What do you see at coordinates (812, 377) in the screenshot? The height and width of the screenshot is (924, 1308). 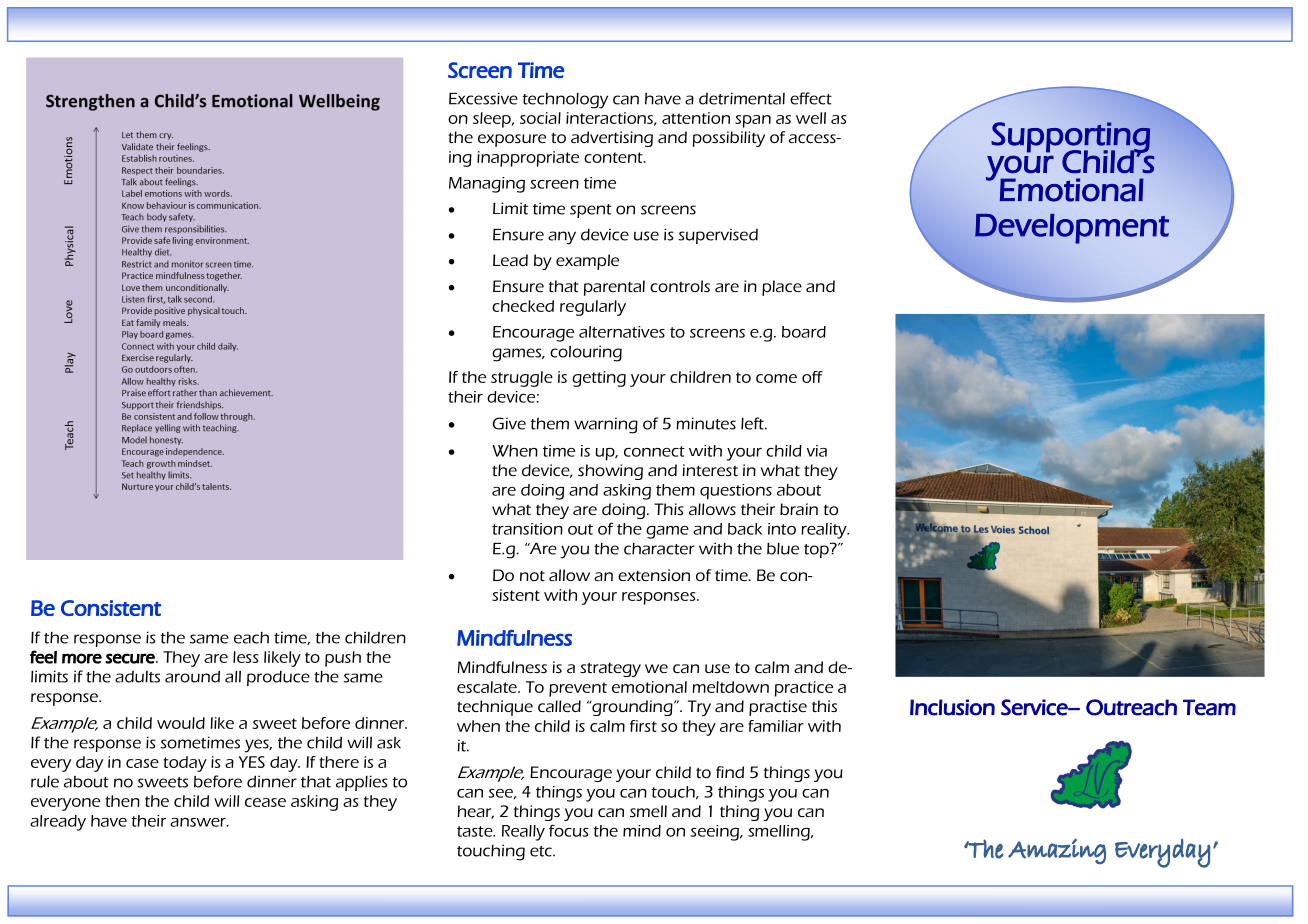 I see `off` at bounding box center [812, 377].
